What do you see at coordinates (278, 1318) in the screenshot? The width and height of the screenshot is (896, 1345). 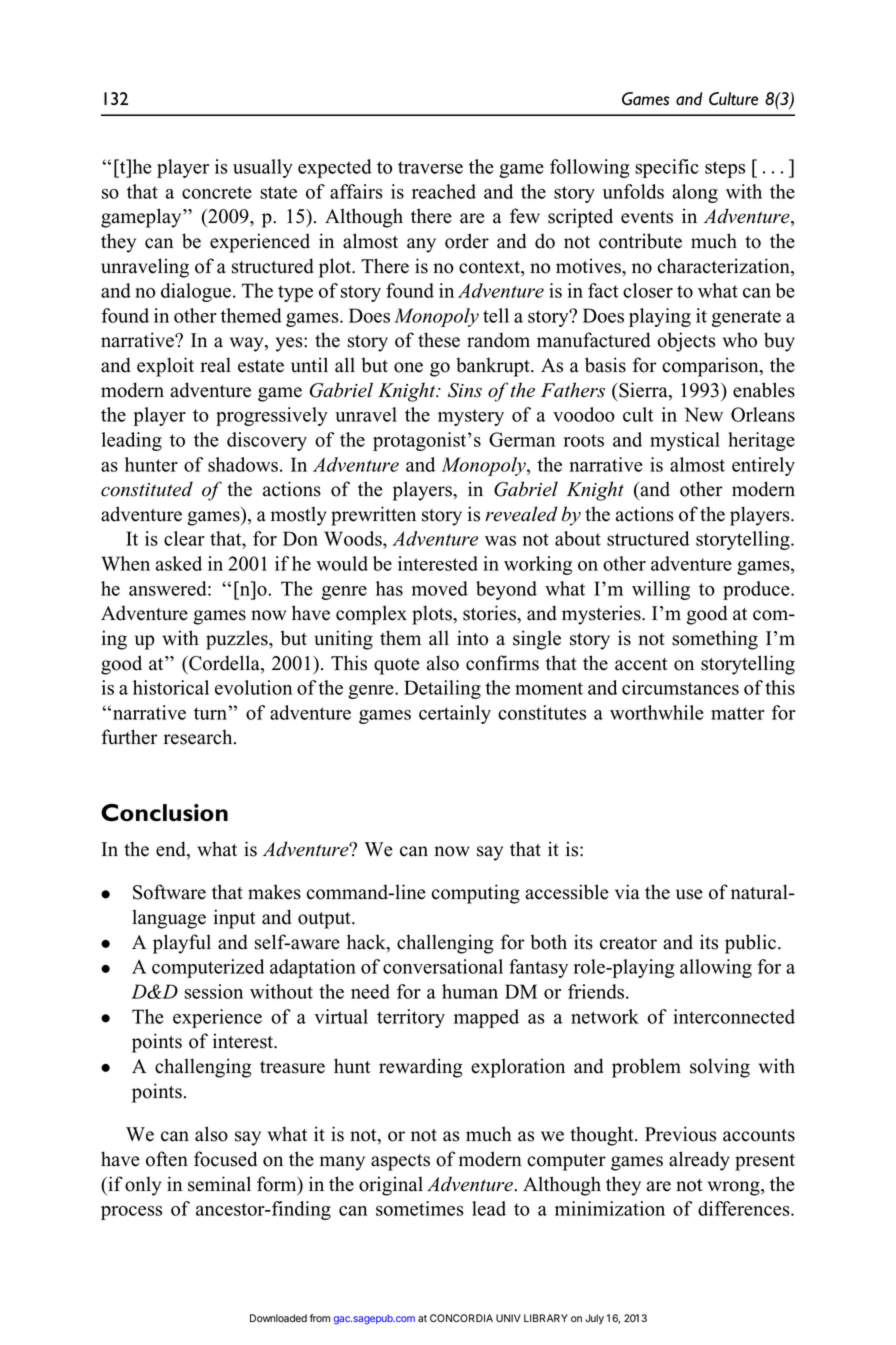 I see `Downloaded` at bounding box center [278, 1318].
